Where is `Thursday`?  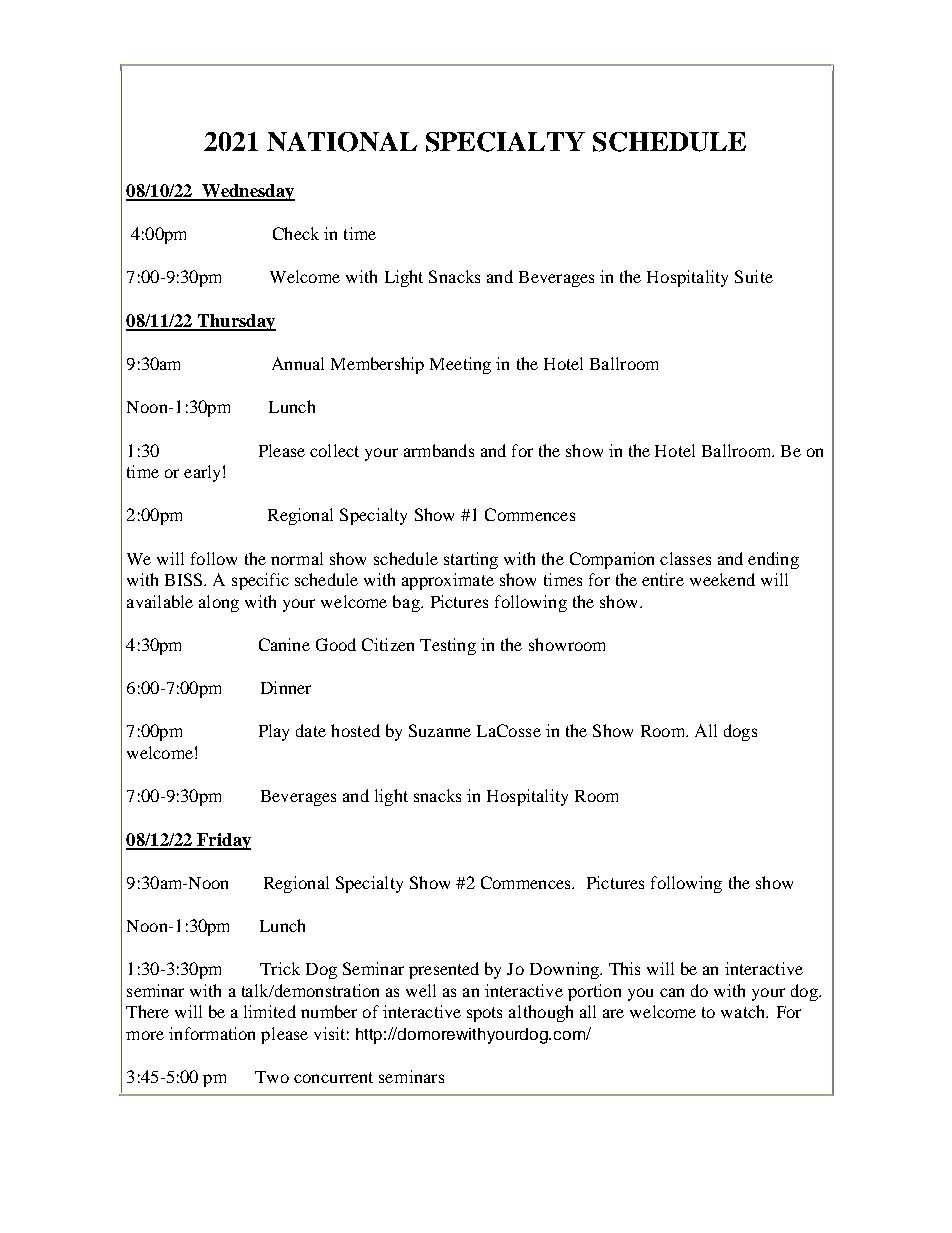
Thursday is located at coordinates (235, 322).
